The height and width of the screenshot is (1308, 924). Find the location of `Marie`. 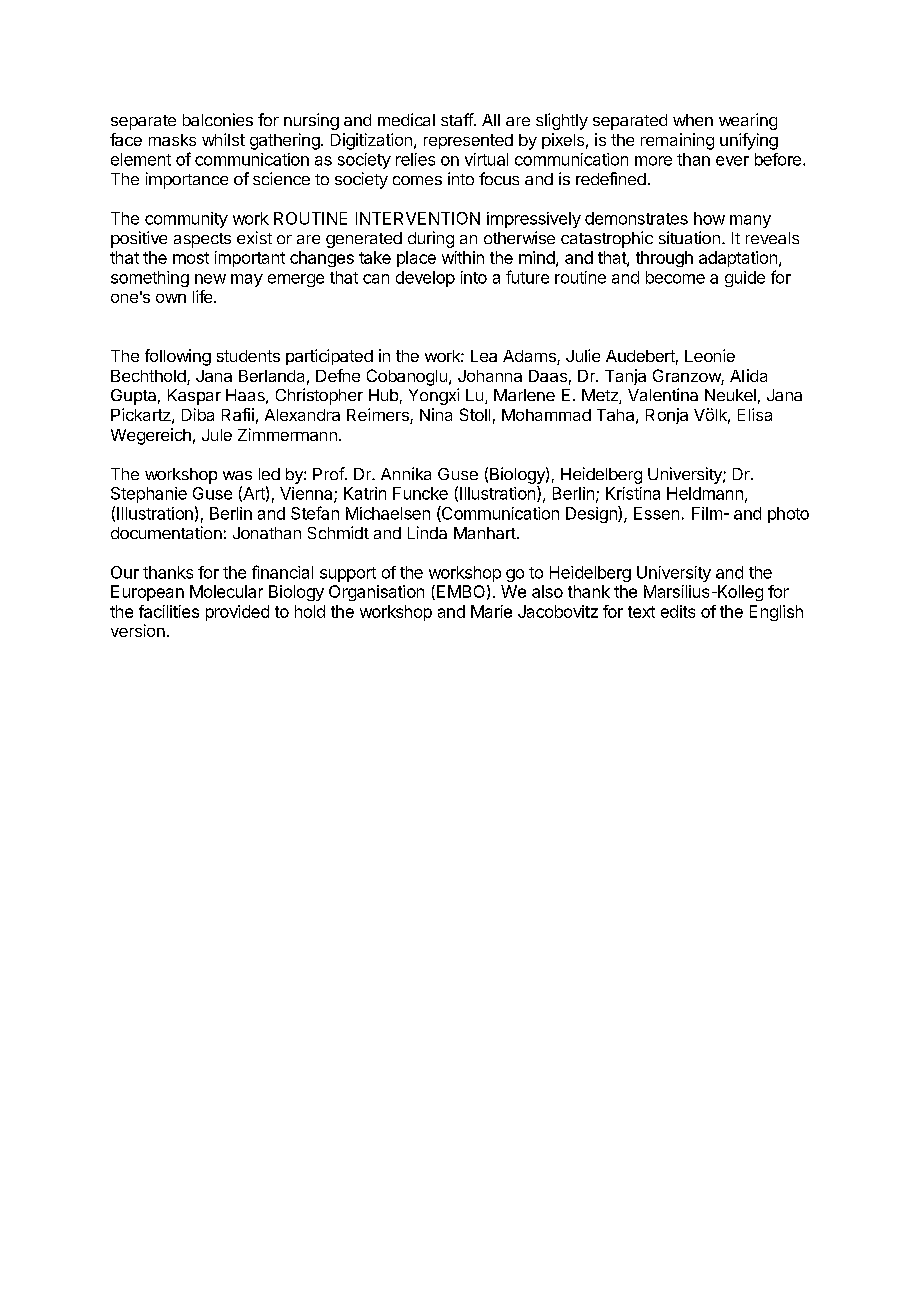

Marie is located at coordinates (491, 611).
